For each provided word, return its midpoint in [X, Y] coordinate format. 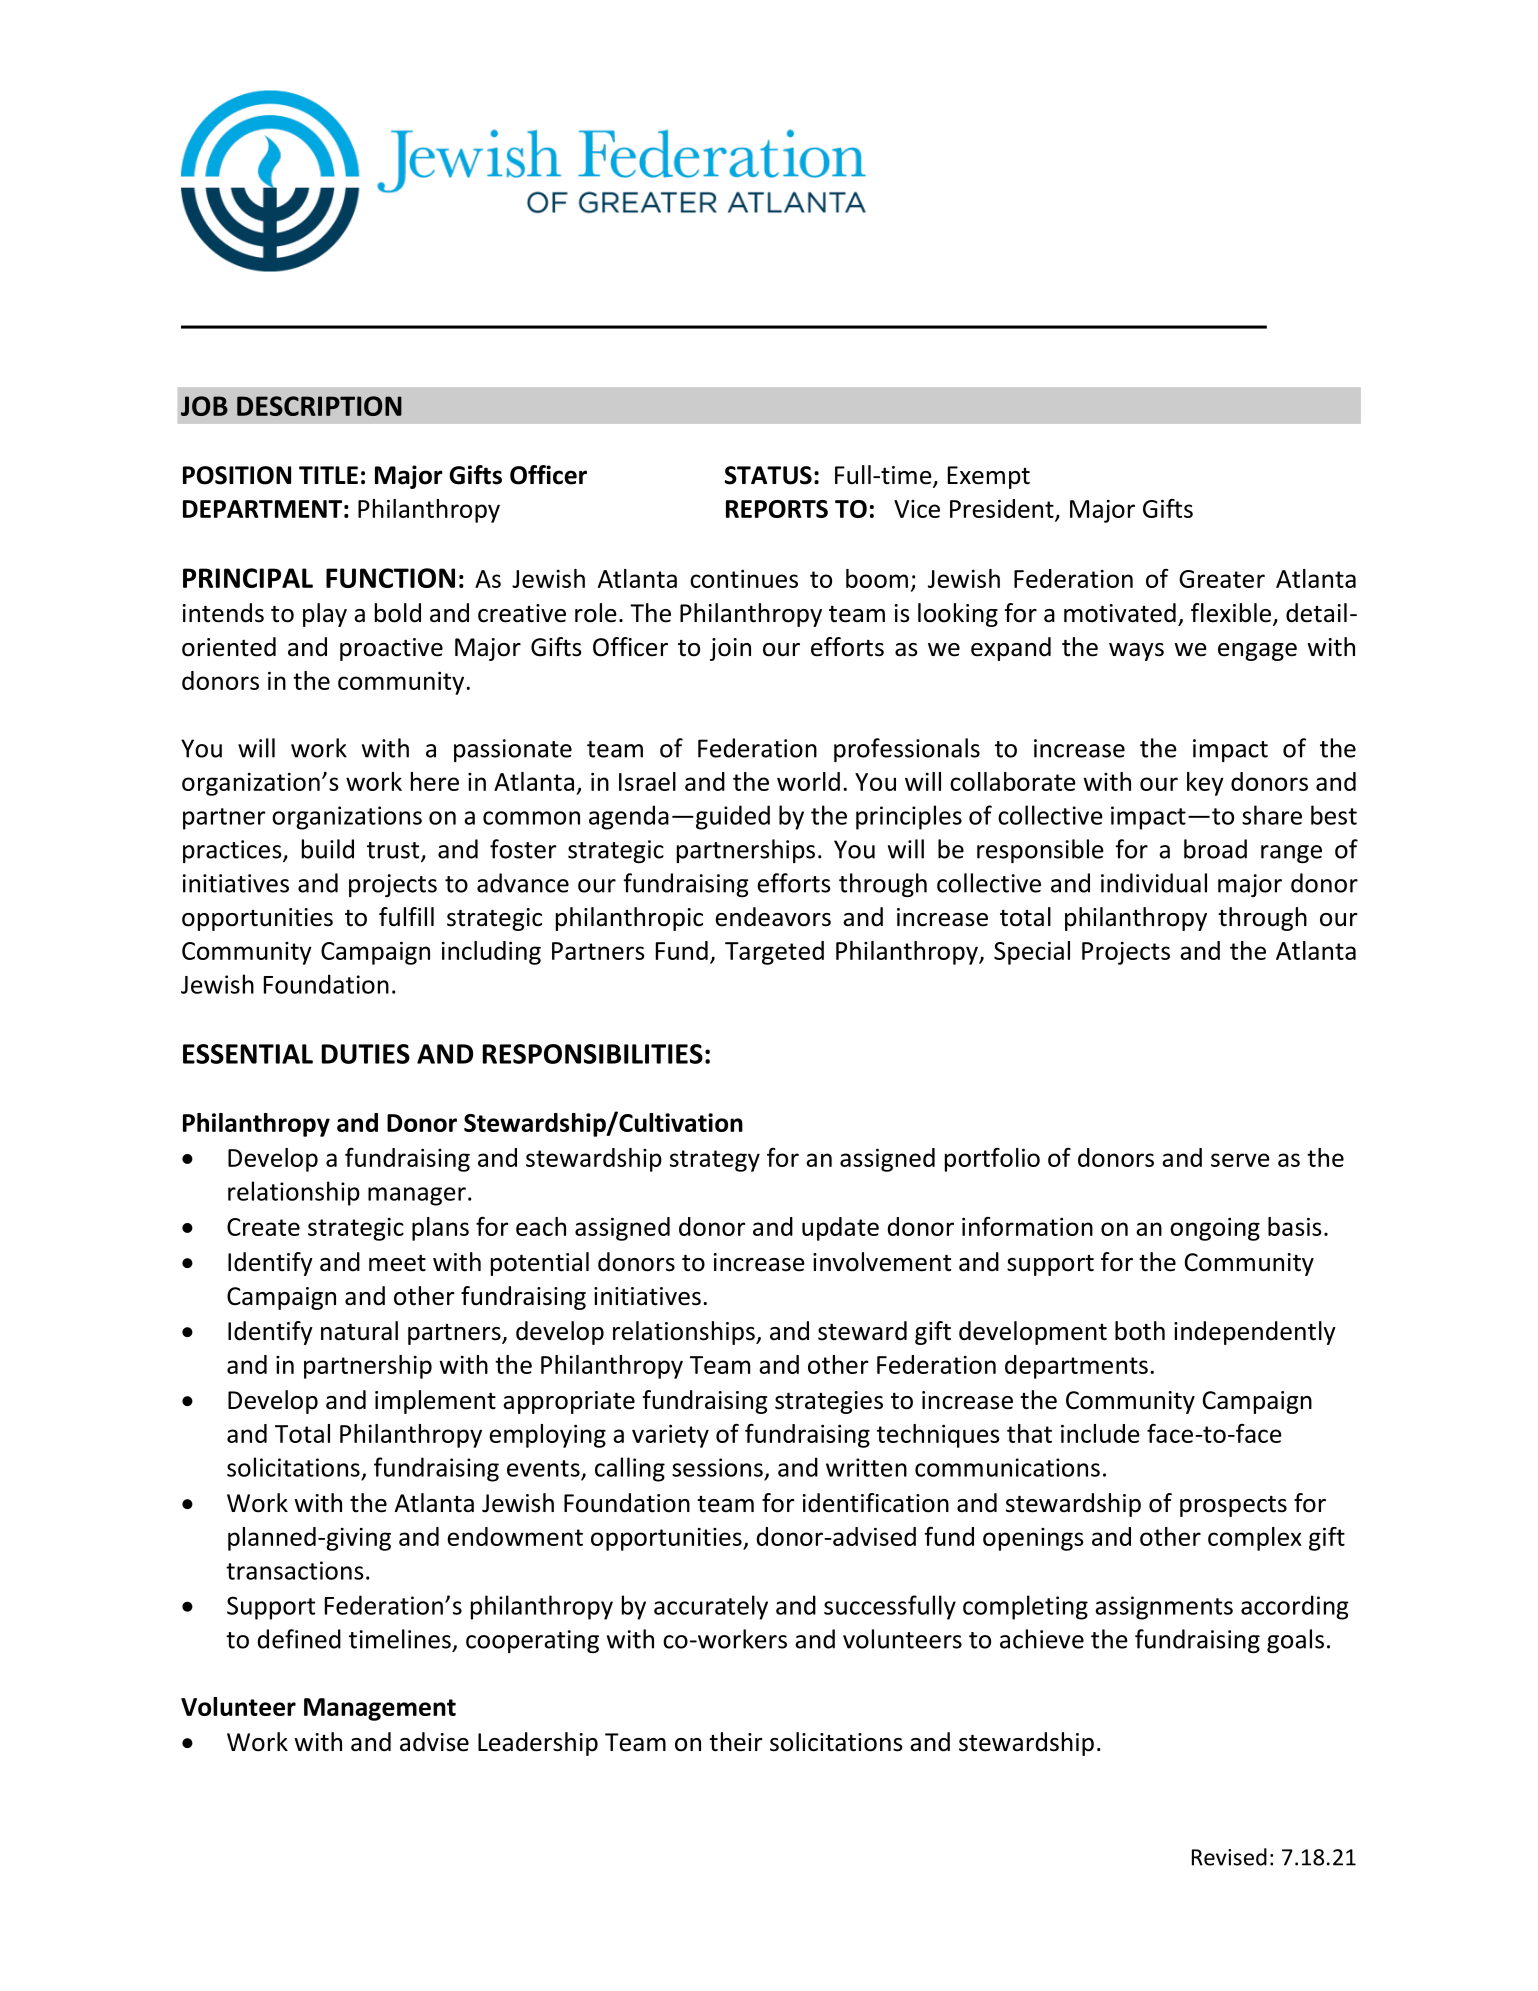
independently [1255, 1333]
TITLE [328, 475]
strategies [829, 1402]
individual [1154, 883]
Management [380, 1709]
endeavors [773, 917]
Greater [1222, 579]
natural [359, 1331]
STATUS [768, 475]
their [735, 1742]
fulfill [406, 917]
